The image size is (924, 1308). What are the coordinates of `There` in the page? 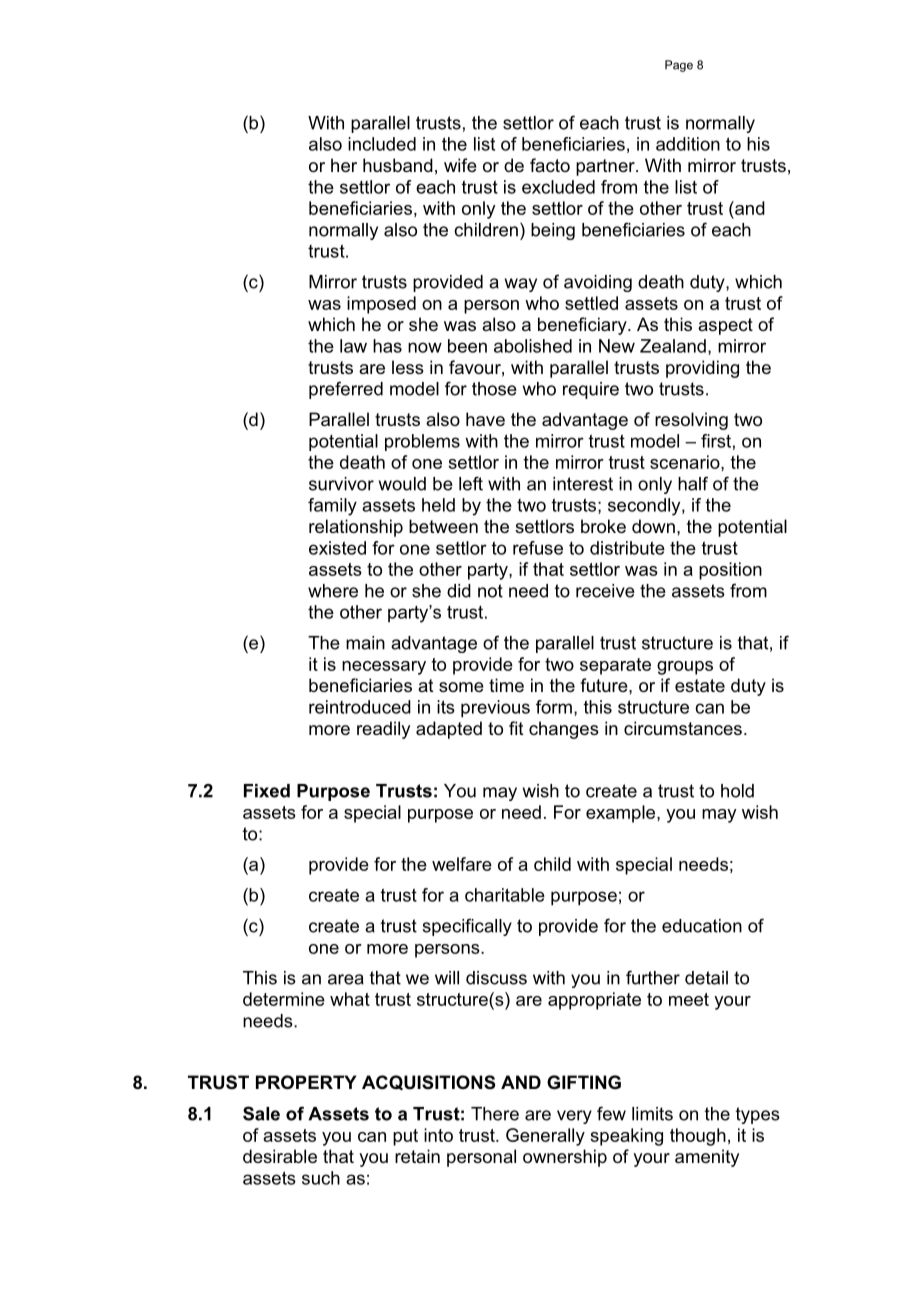 It's located at (495, 1114).
